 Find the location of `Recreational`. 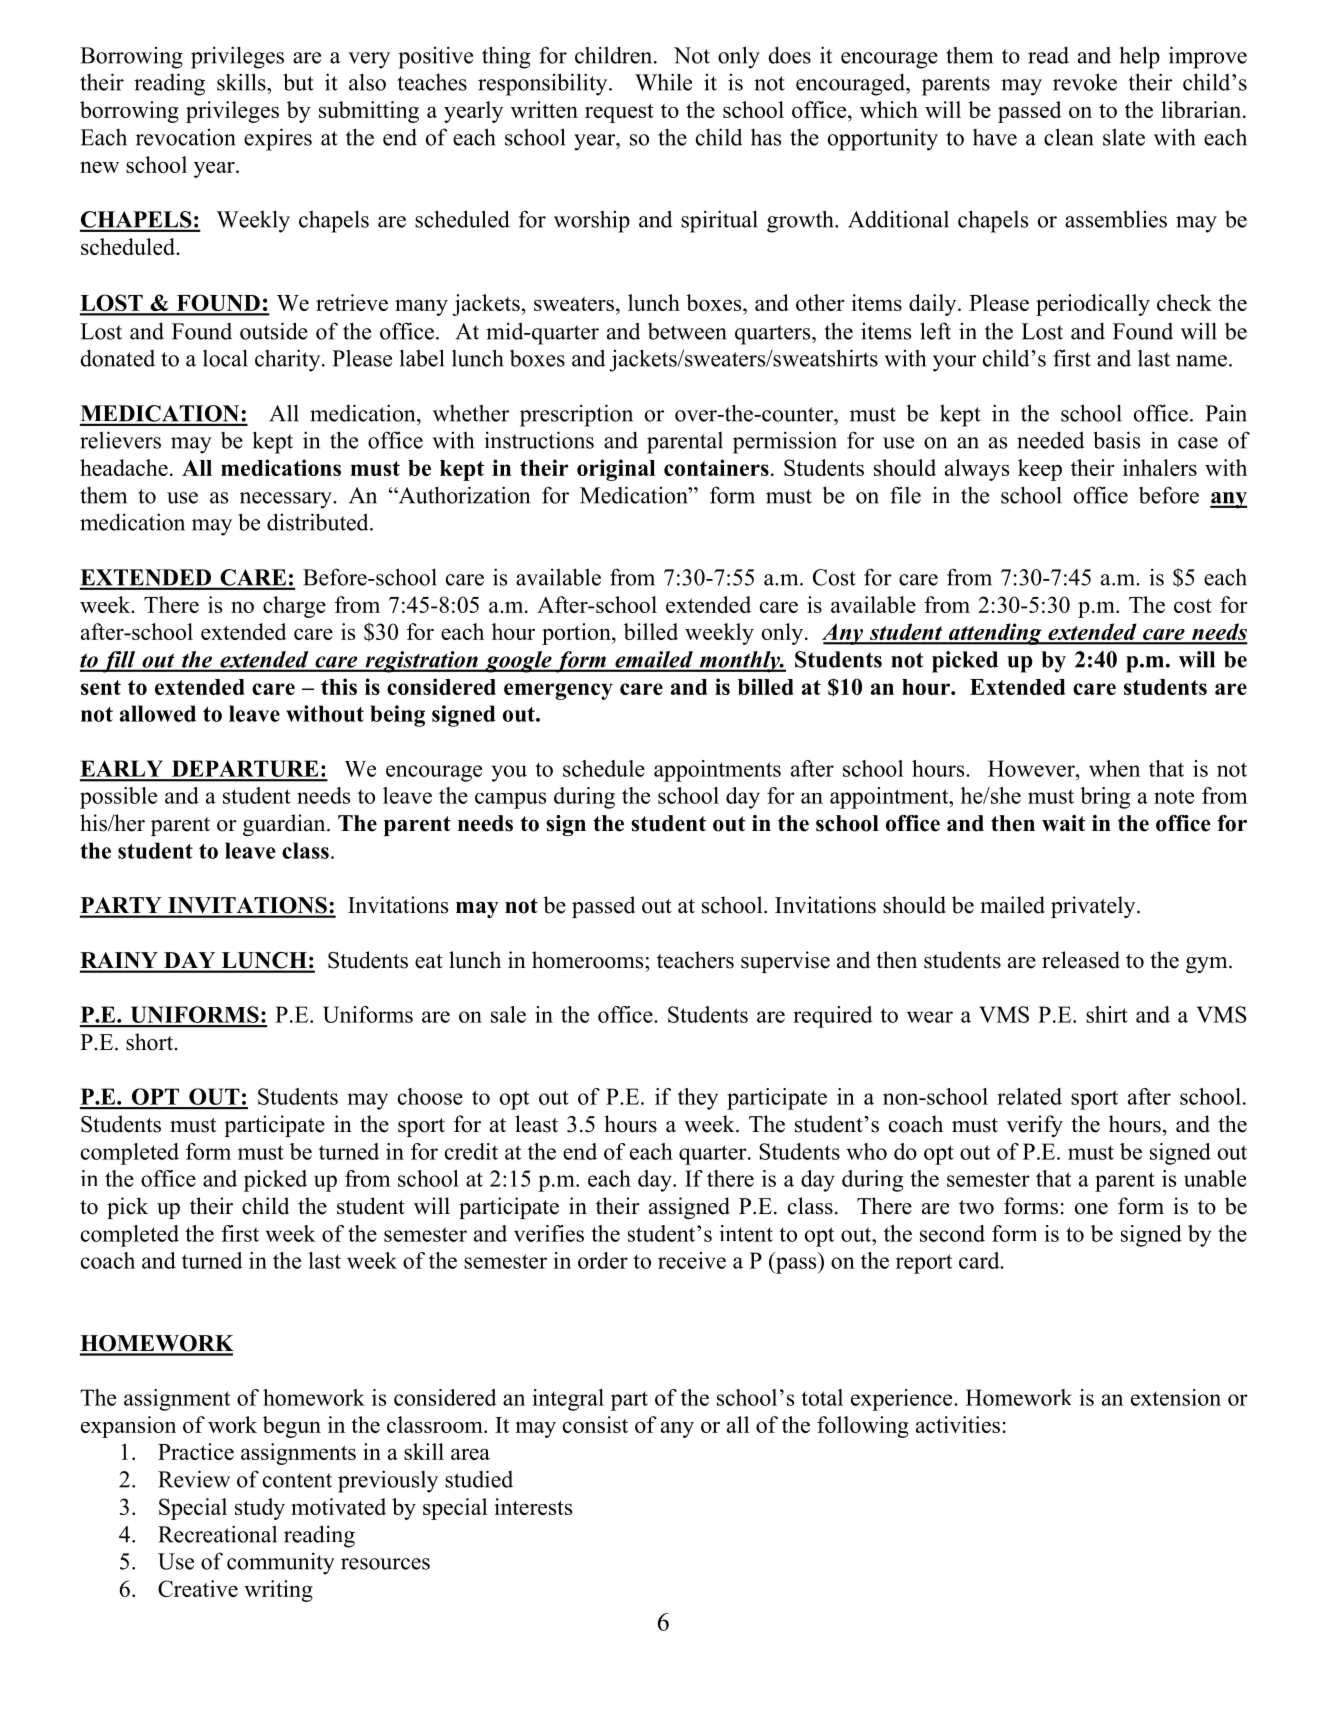

Recreational is located at coordinates (217, 1534).
